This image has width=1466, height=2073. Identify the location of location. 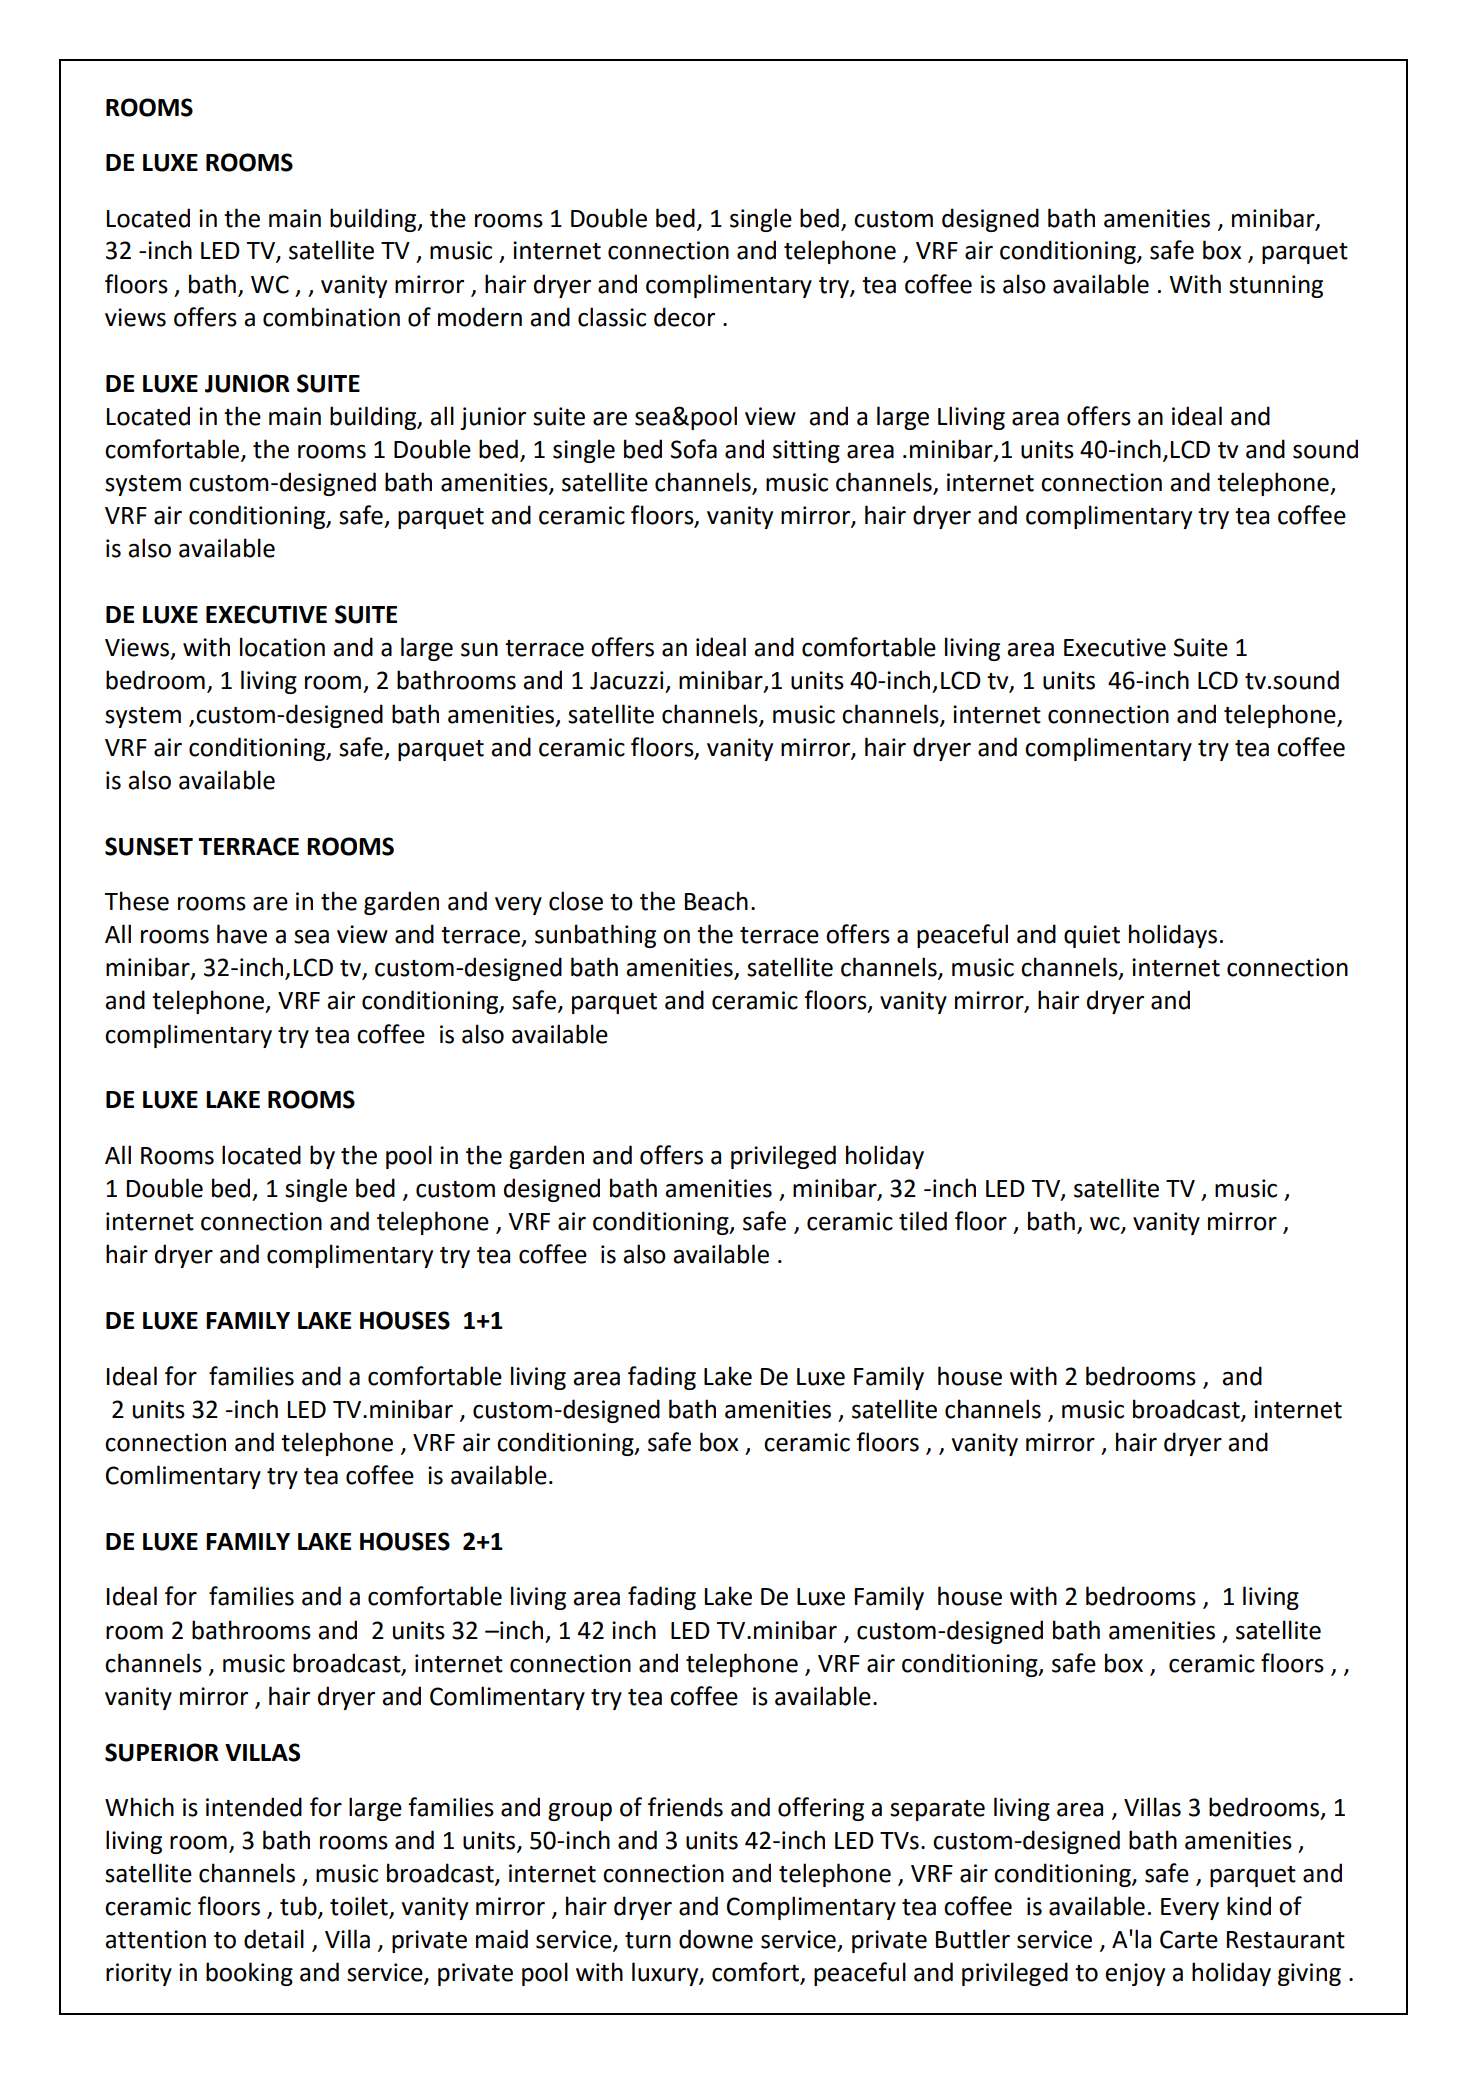
(282, 647).
